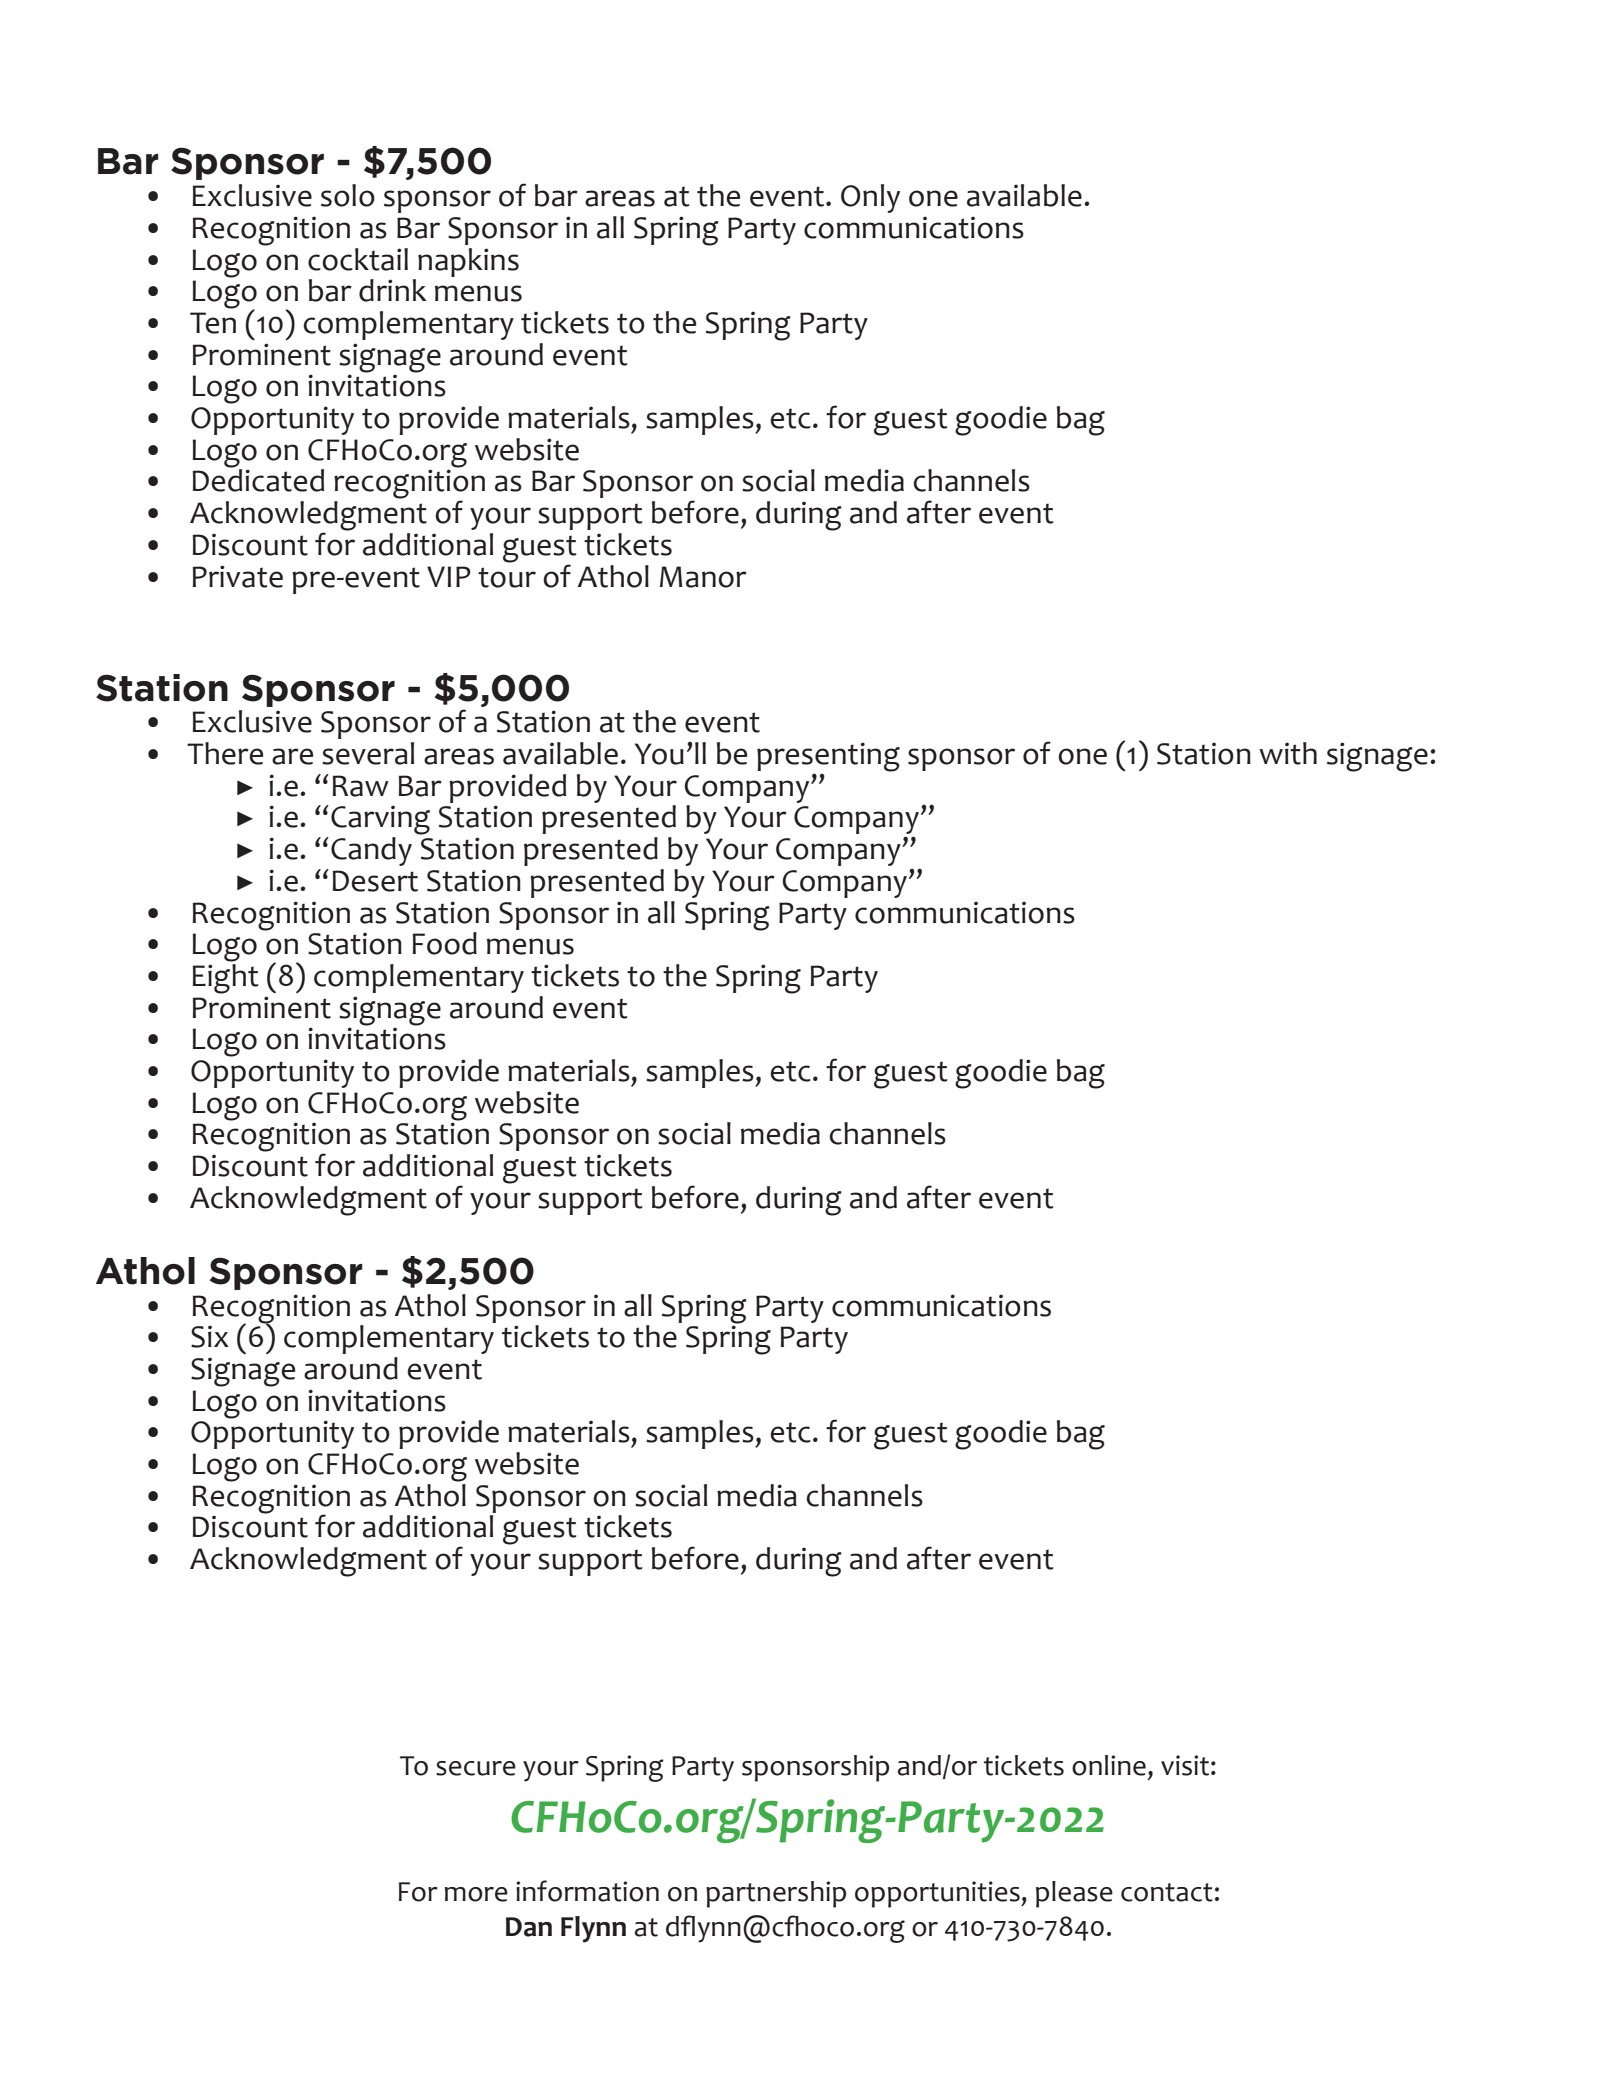 The height and width of the page is (2092, 1617). Describe the element at coordinates (703, 577) in the page. I see `Manor` at that location.
